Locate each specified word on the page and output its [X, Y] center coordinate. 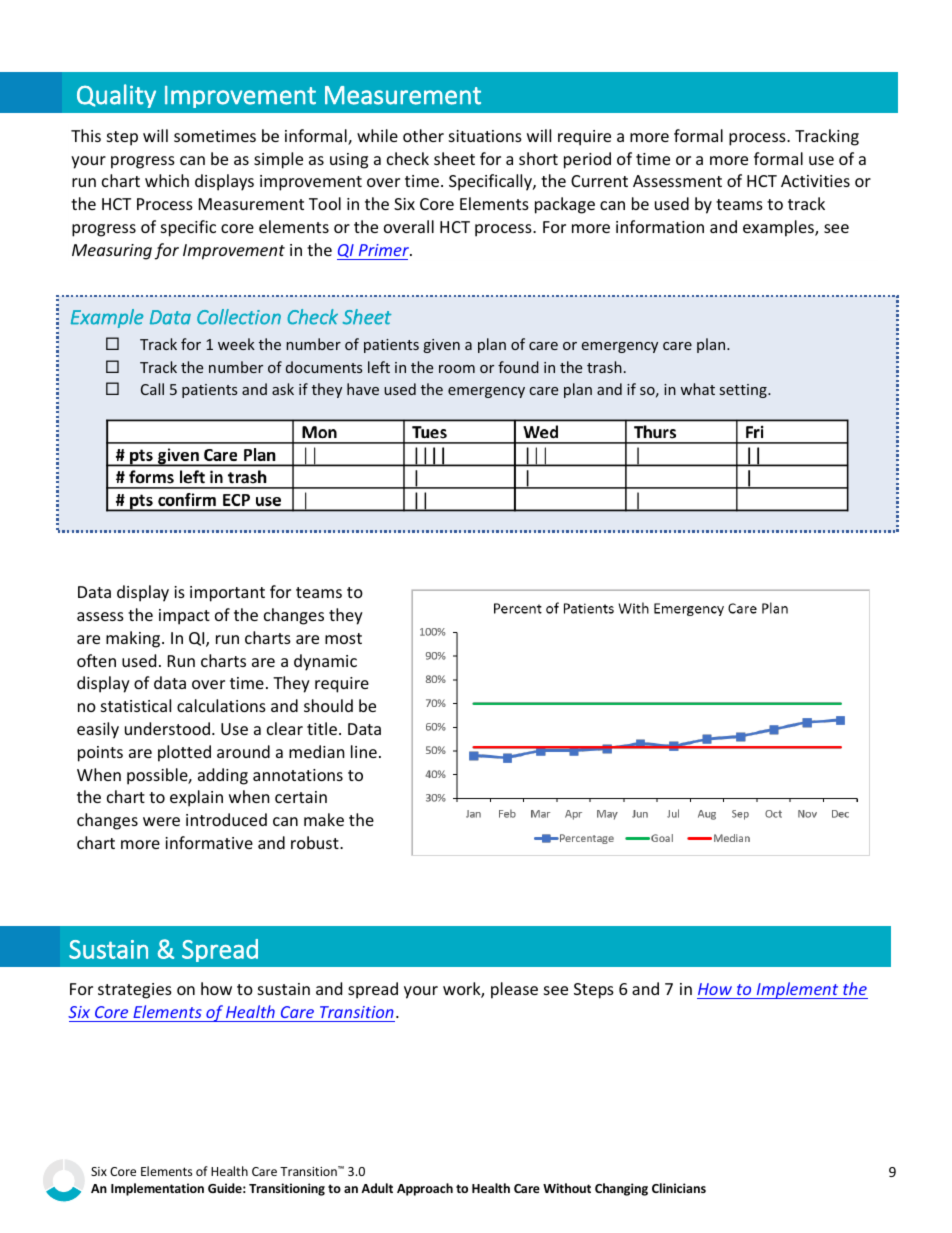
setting [744, 391]
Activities [815, 181]
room [457, 369]
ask [283, 389]
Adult [377, 1188]
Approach [425, 1189]
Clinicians [679, 1188]
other [423, 135]
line [364, 751]
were [161, 821]
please [514, 990]
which [167, 180]
